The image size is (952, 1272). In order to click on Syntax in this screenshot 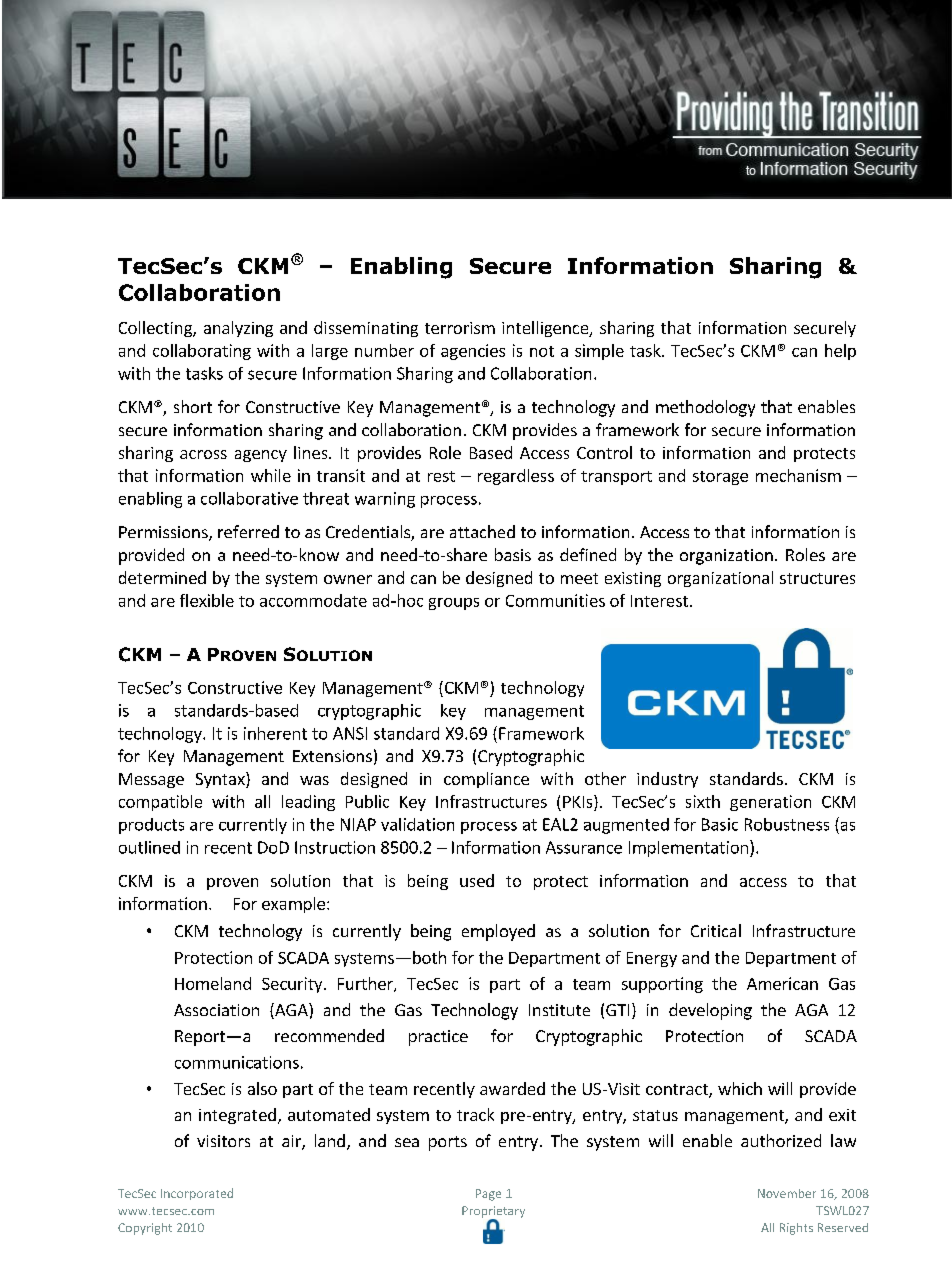, I will do `click(221, 780)`.
